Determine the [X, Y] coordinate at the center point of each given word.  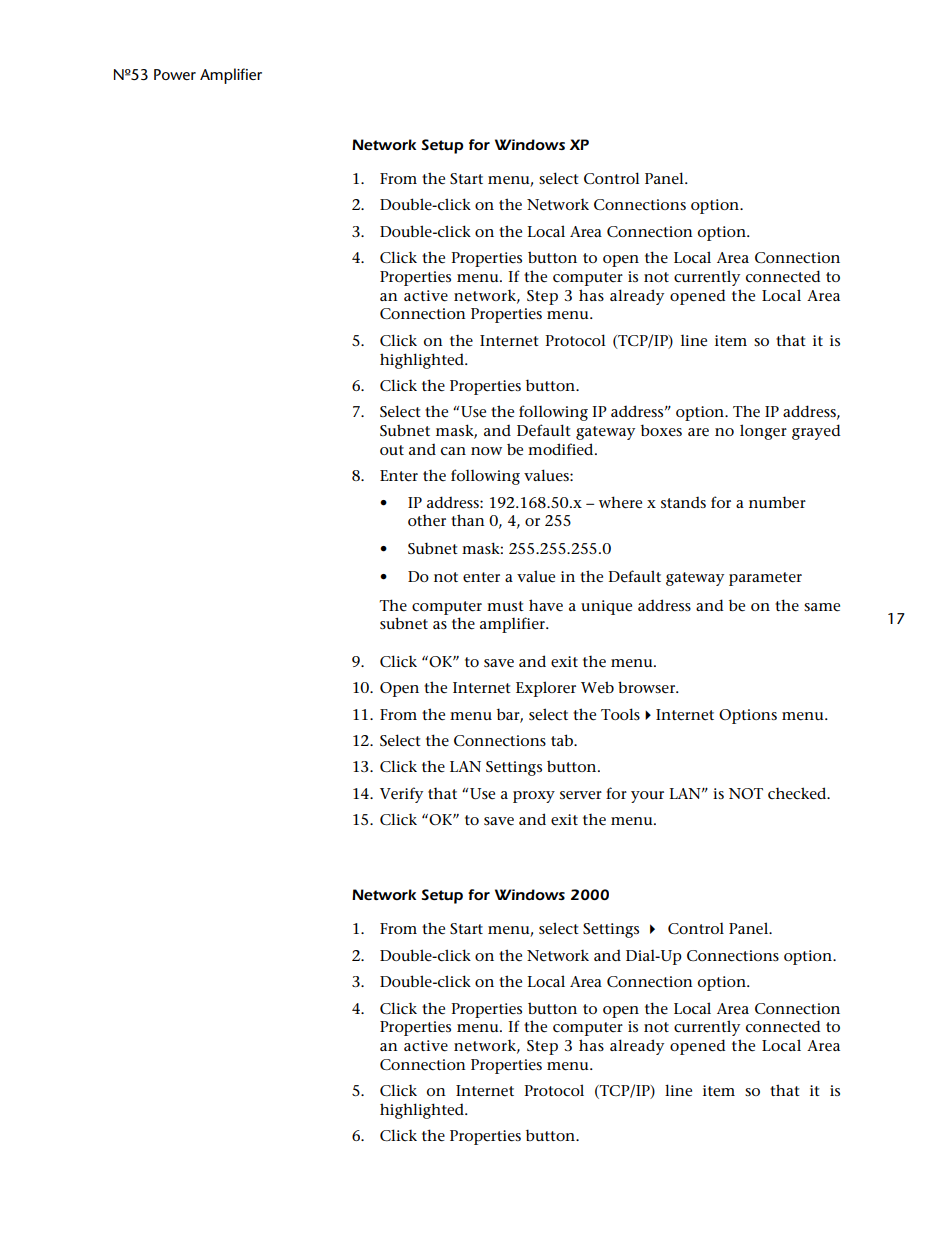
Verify [401, 795]
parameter [765, 579]
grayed [816, 432]
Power [175, 74]
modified [562, 449]
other [427, 520]
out [392, 450]
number [777, 502]
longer [763, 432]
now [486, 451]
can [453, 451]
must [505, 606]
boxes [661, 430]
